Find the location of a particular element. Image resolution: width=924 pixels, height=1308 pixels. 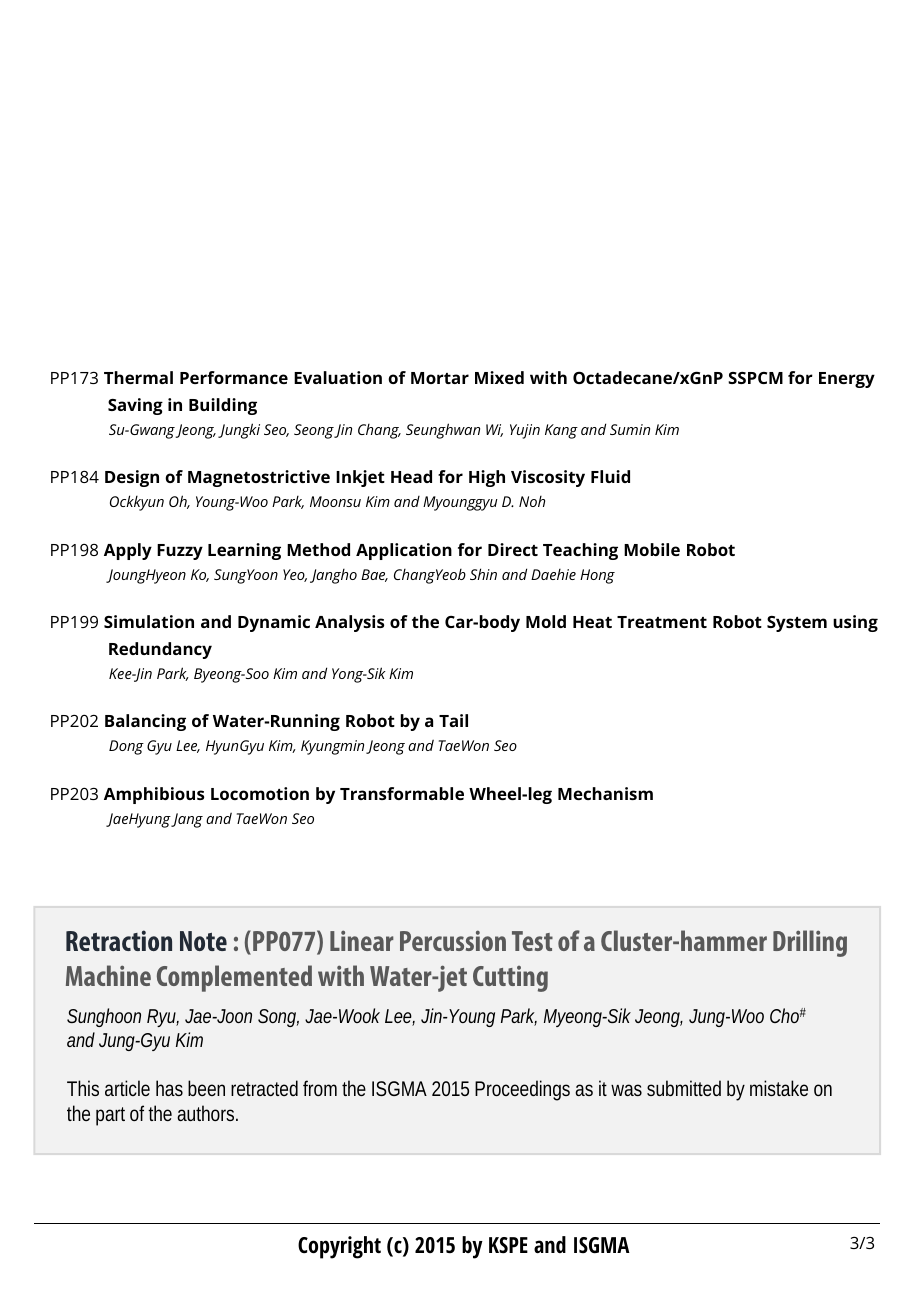

Energy is located at coordinates (847, 380).
